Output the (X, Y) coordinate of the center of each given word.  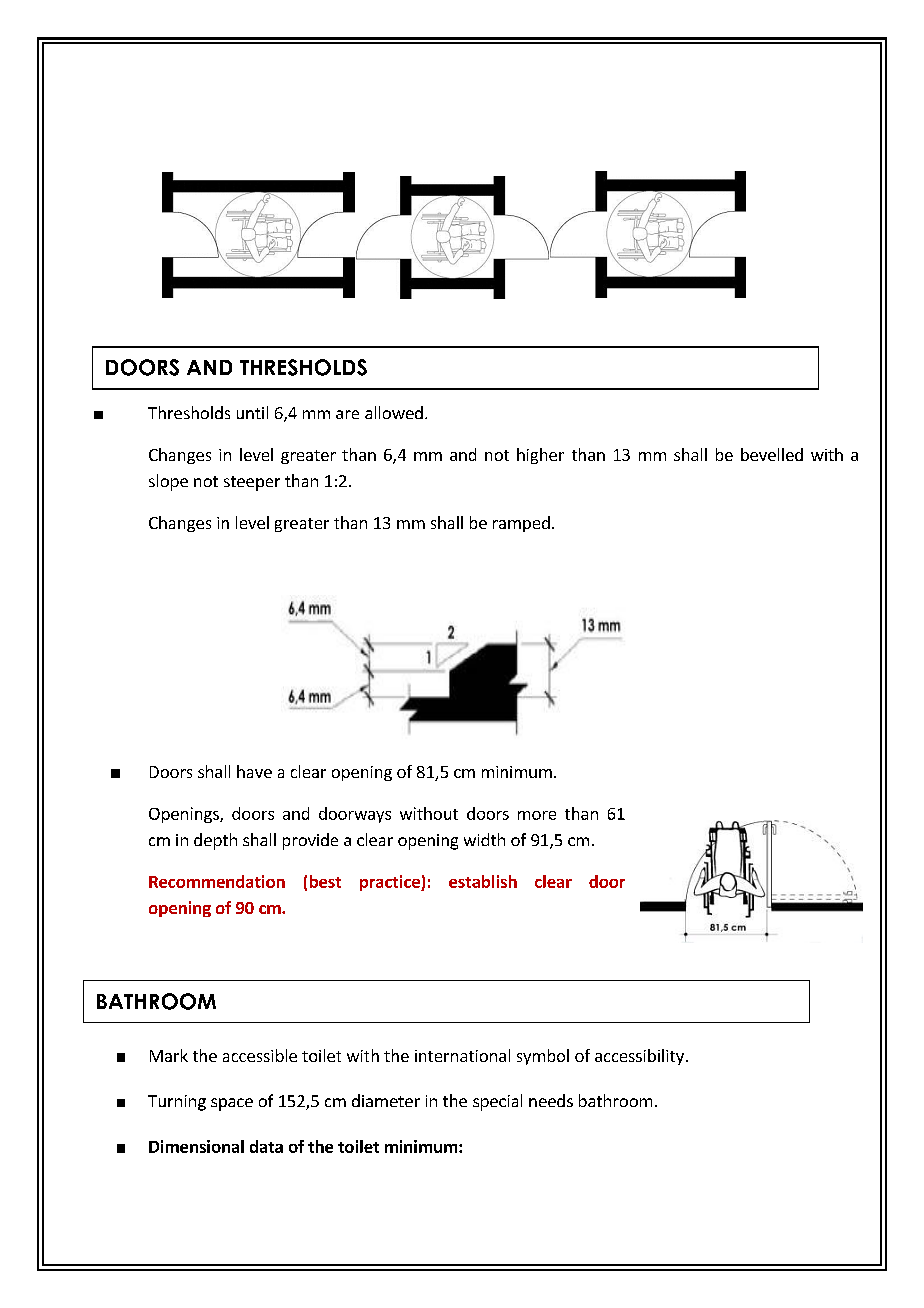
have (254, 771)
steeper (252, 483)
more (537, 815)
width (484, 839)
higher (540, 456)
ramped (521, 524)
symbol (543, 1057)
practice (391, 883)
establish (483, 881)
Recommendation (217, 881)
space (232, 1104)
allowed (394, 412)
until (252, 412)
